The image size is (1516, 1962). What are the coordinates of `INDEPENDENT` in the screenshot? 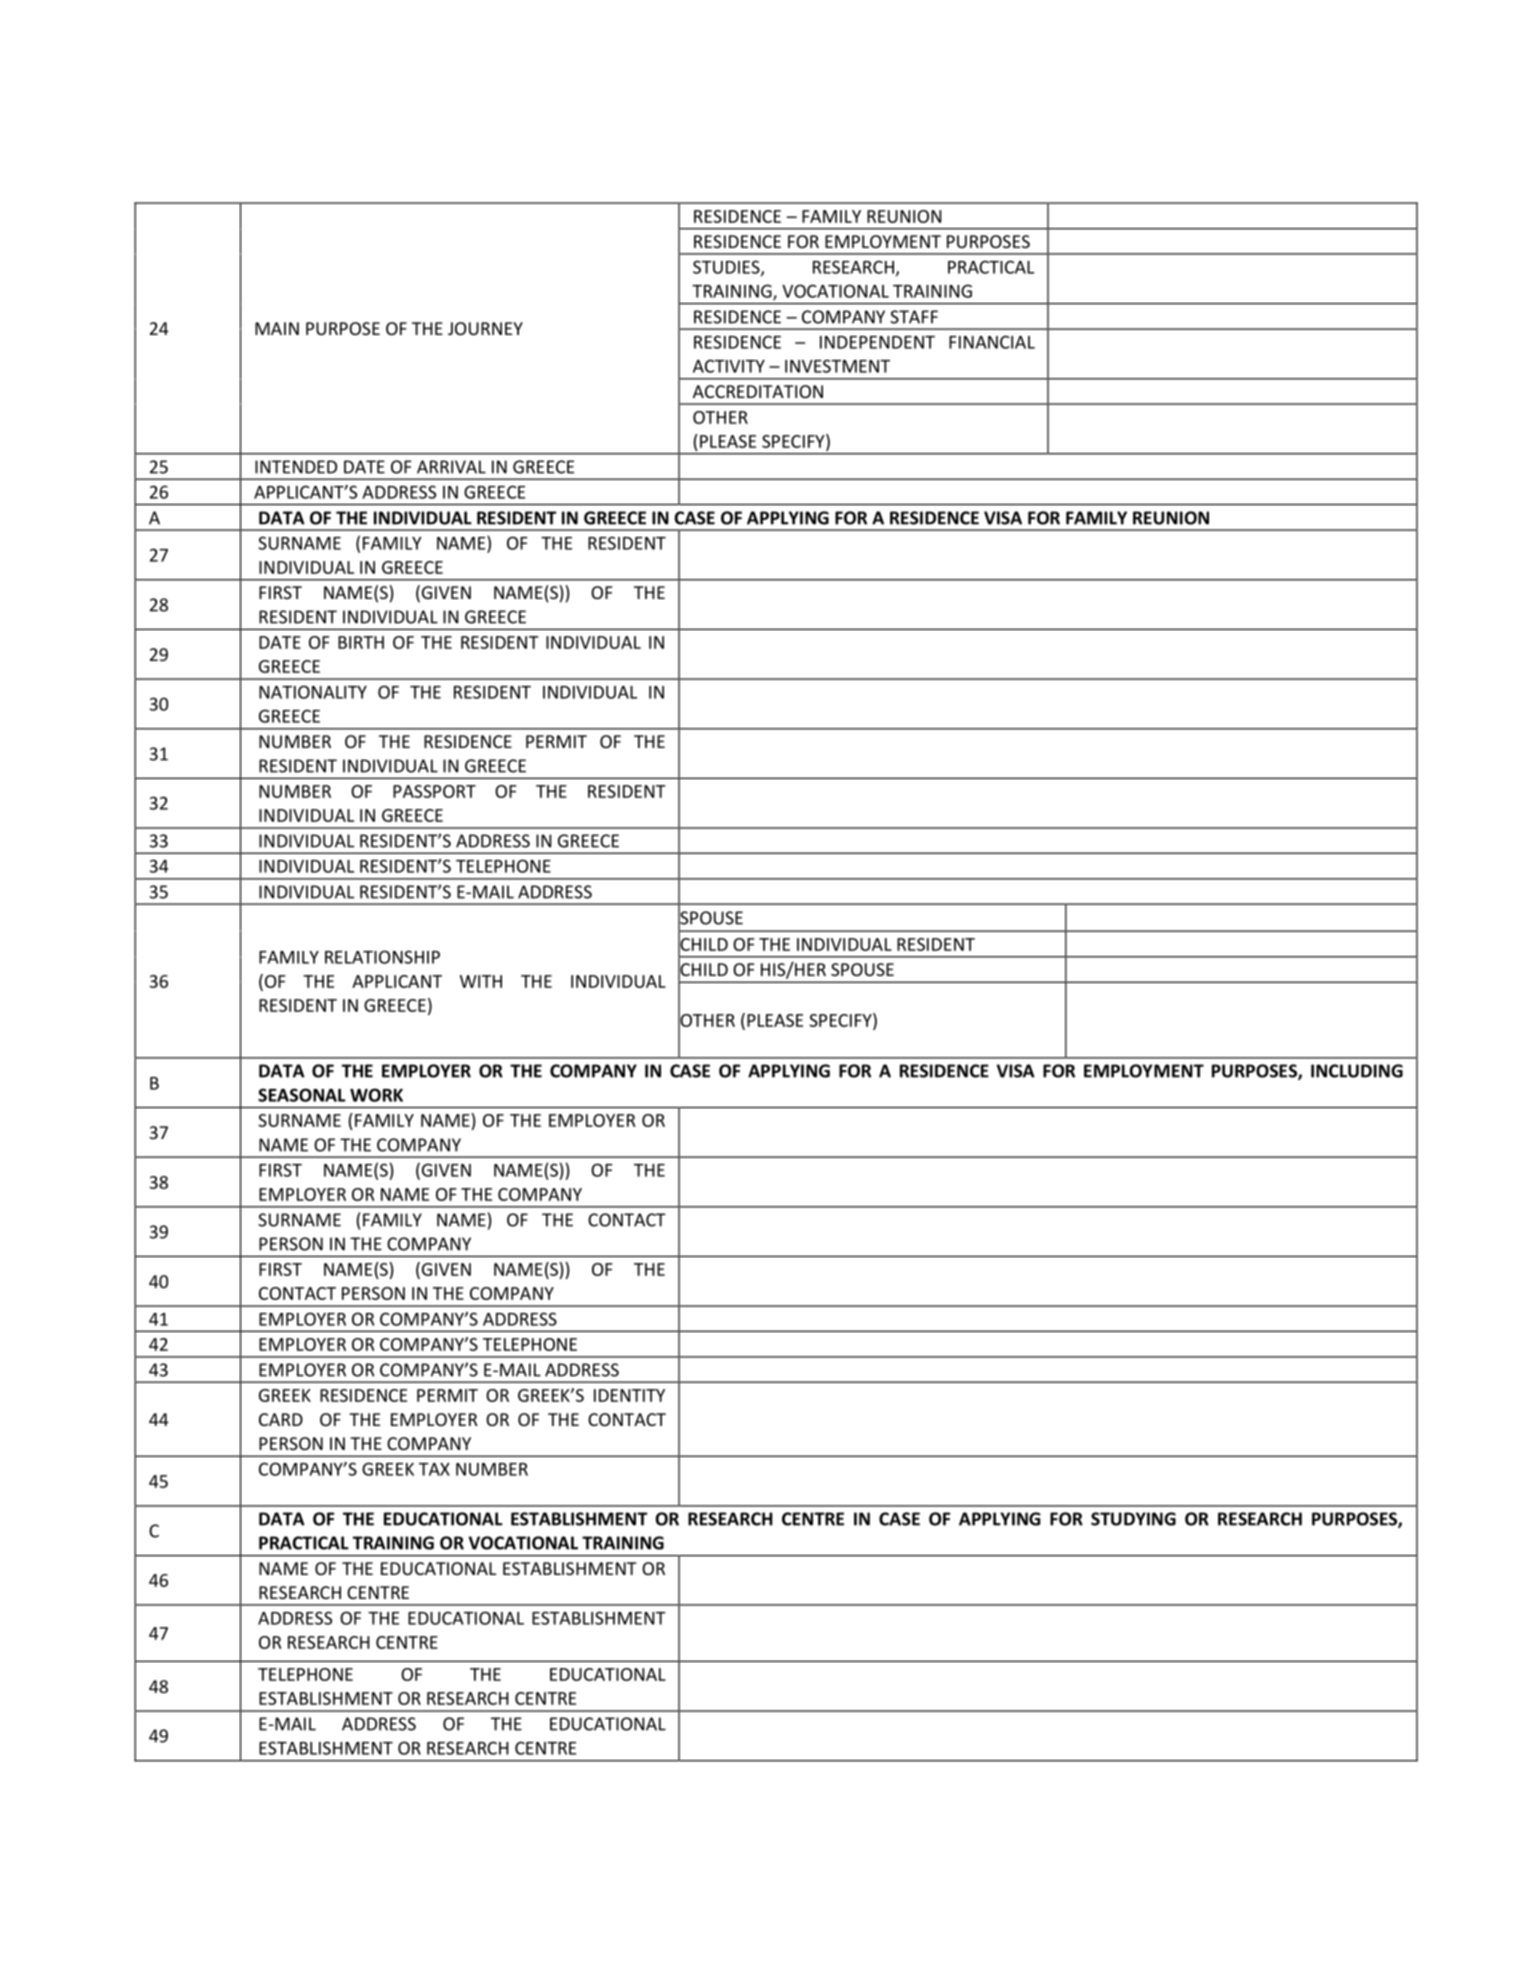 It's located at (877, 342).
